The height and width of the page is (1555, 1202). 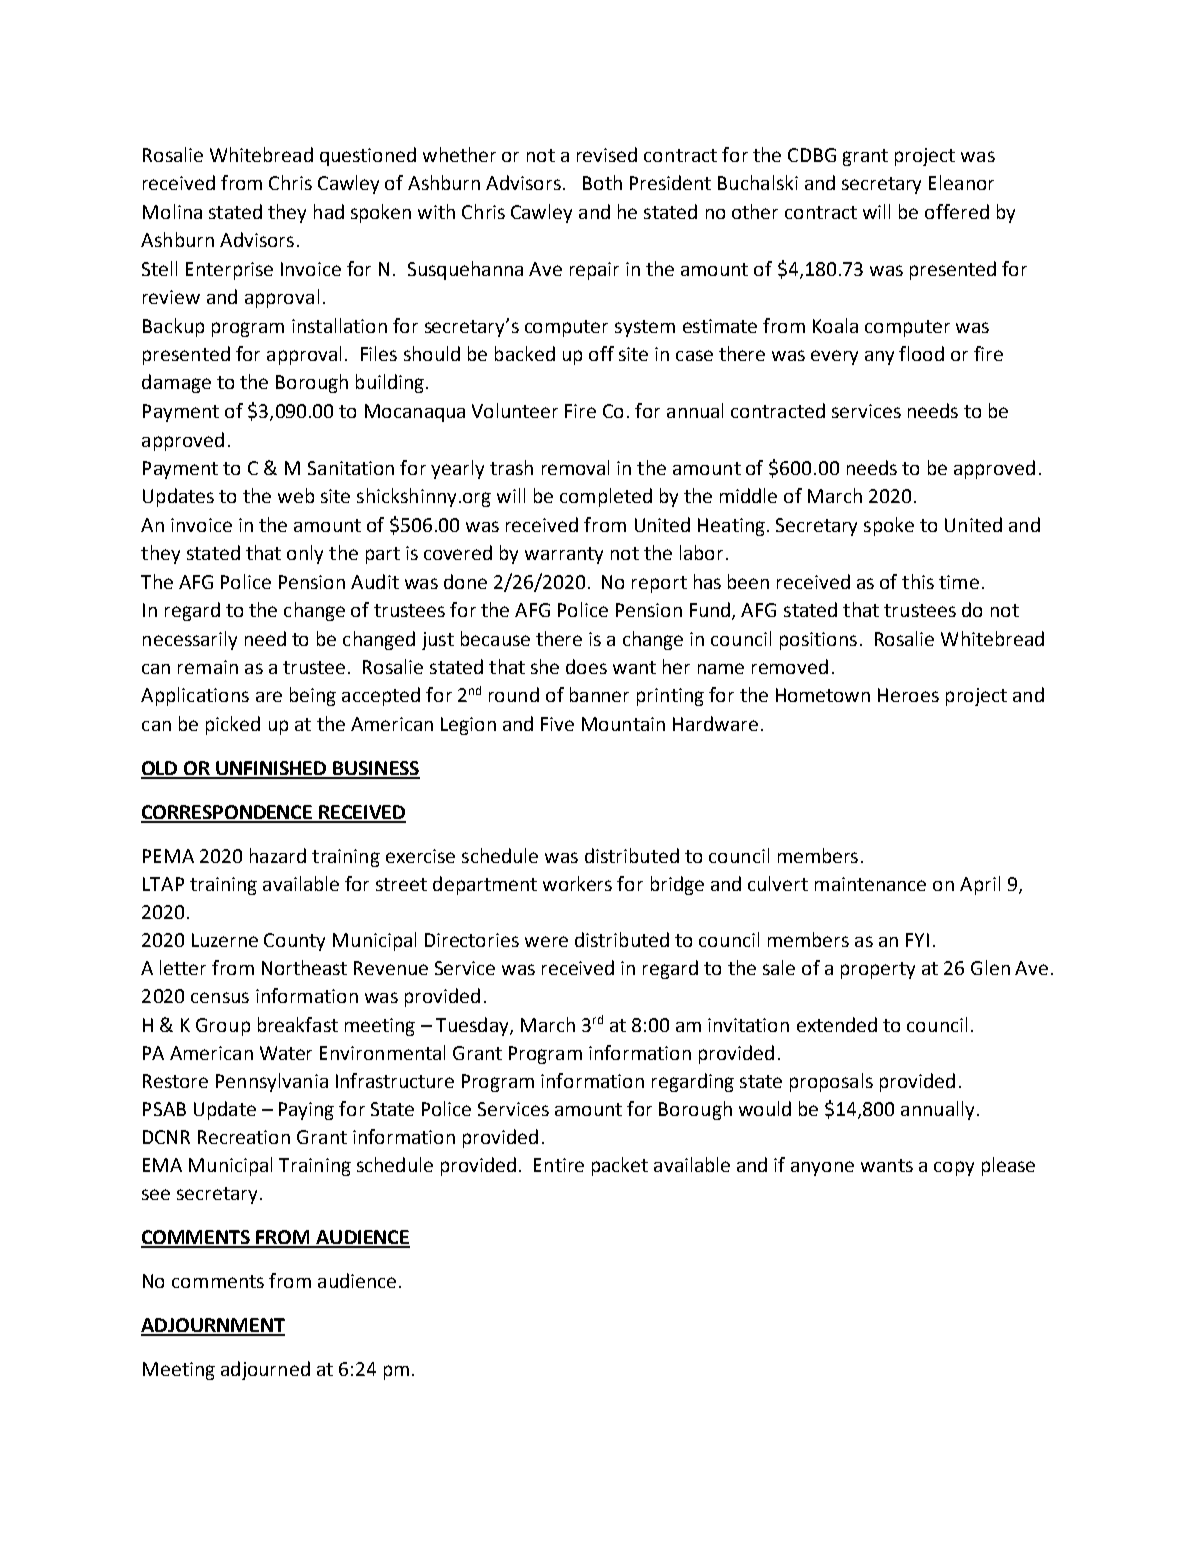 I want to click on Heroes, so click(x=908, y=695).
